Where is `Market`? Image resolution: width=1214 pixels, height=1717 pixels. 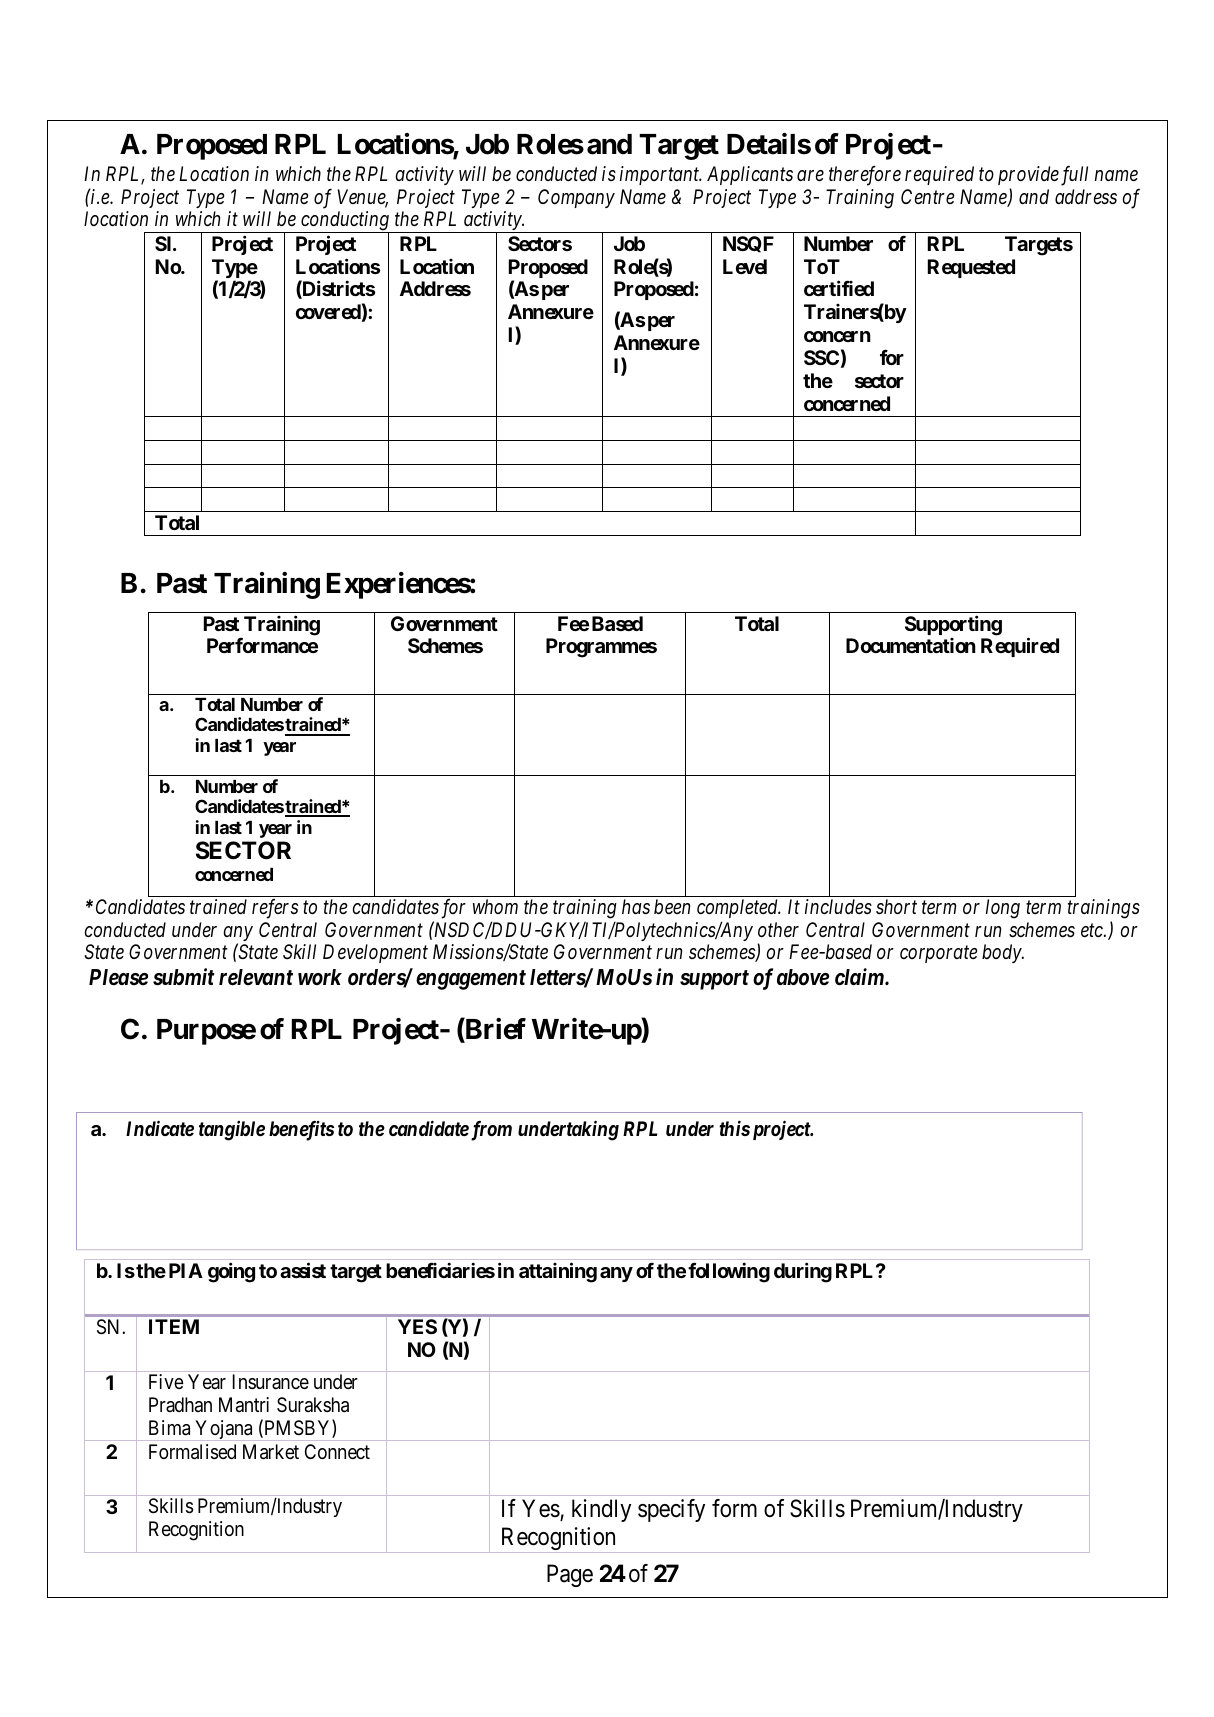
Market is located at coordinates (271, 1452).
